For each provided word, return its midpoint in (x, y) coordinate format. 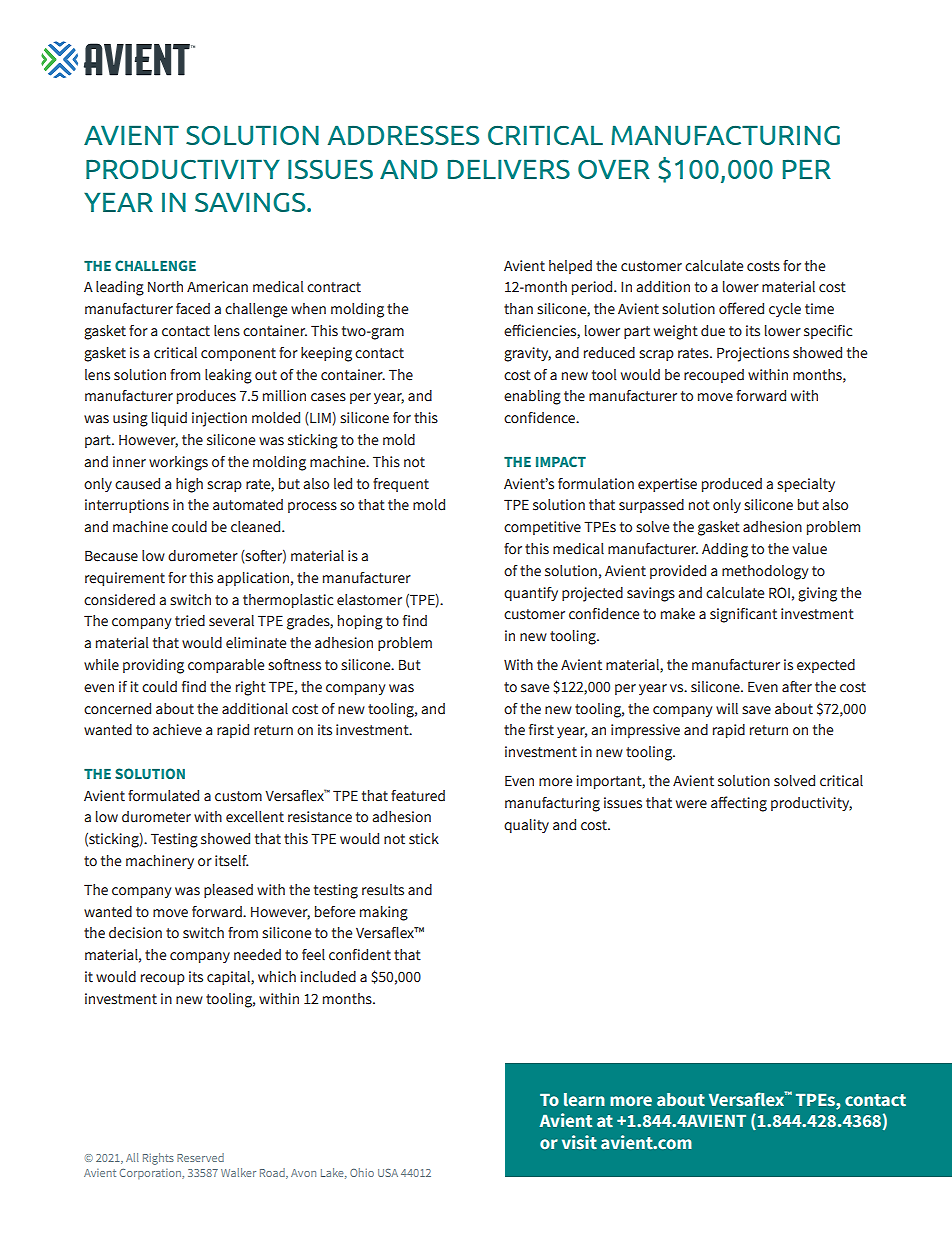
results (383, 890)
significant (743, 615)
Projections (753, 354)
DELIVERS (509, 169)
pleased (228, 891)
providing (153, 666)
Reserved (200, 1157)
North (165, 287)
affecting (739, 804)
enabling (532, 397)
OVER (614, 169)
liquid (169, 419)
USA (388, 1173)
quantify (531, 594)
